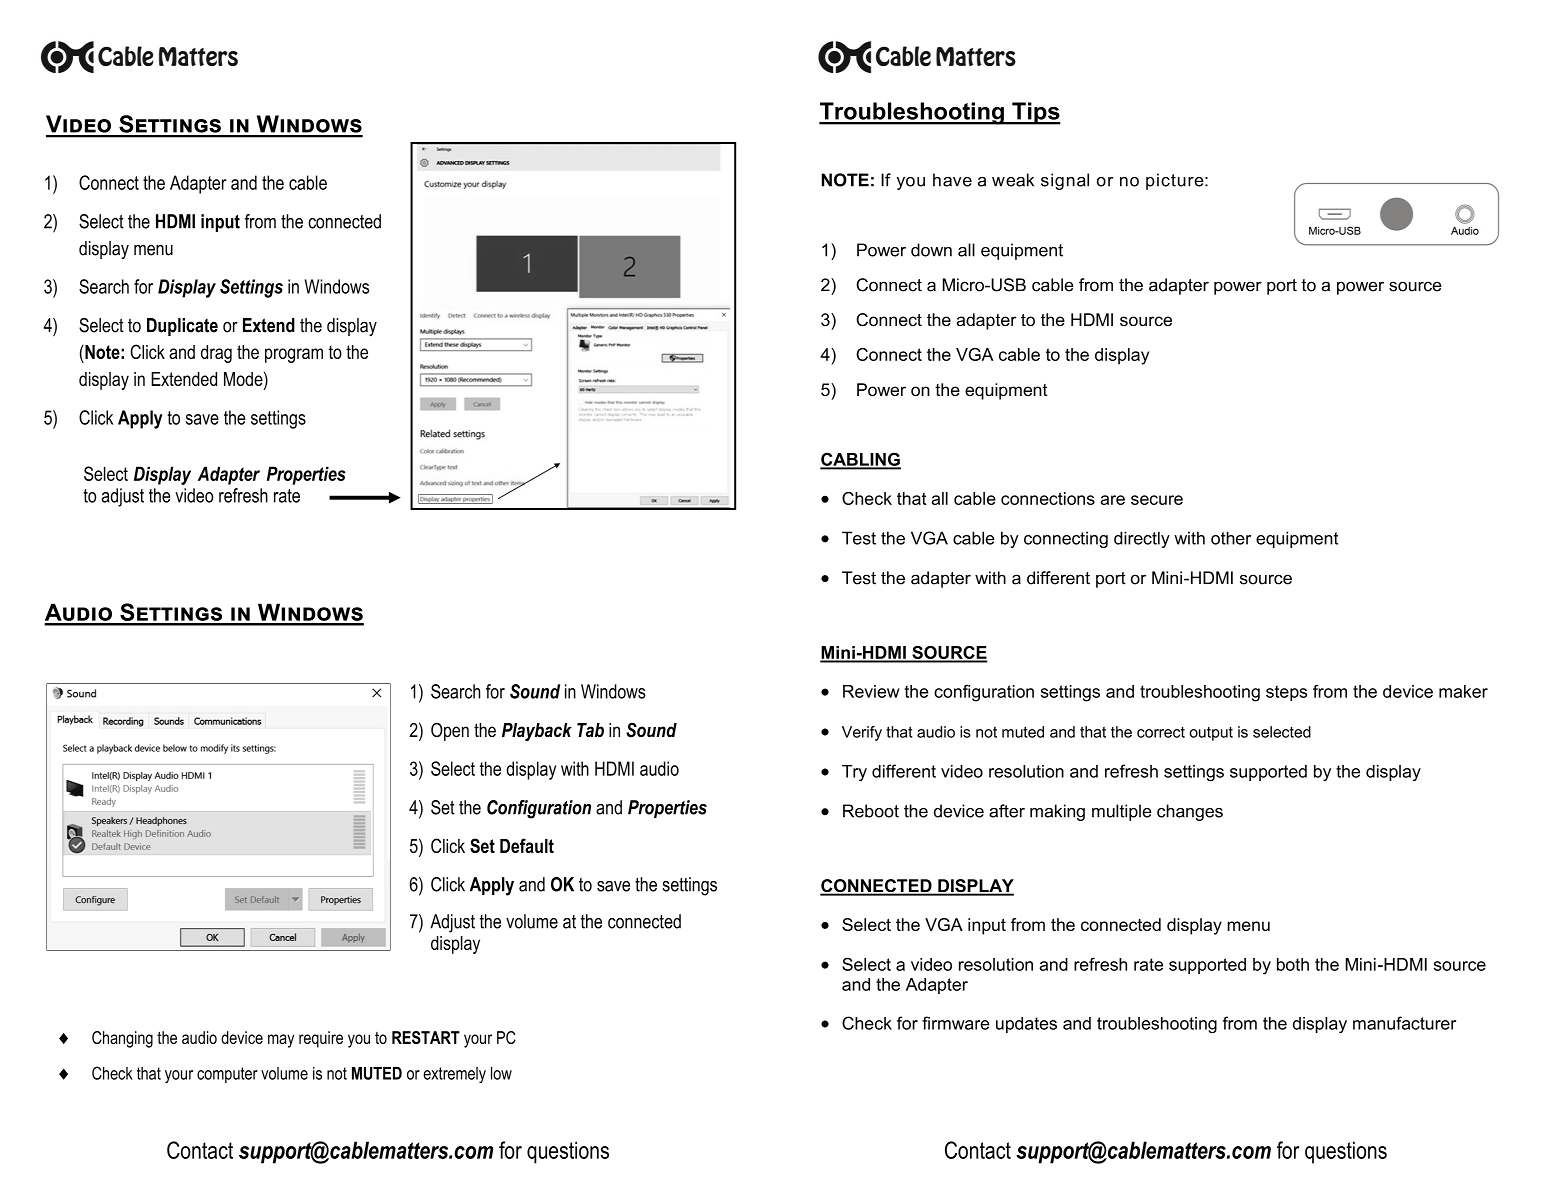 This page has width=1555, height=1201. I want to click on Open, so click(450, 731).
